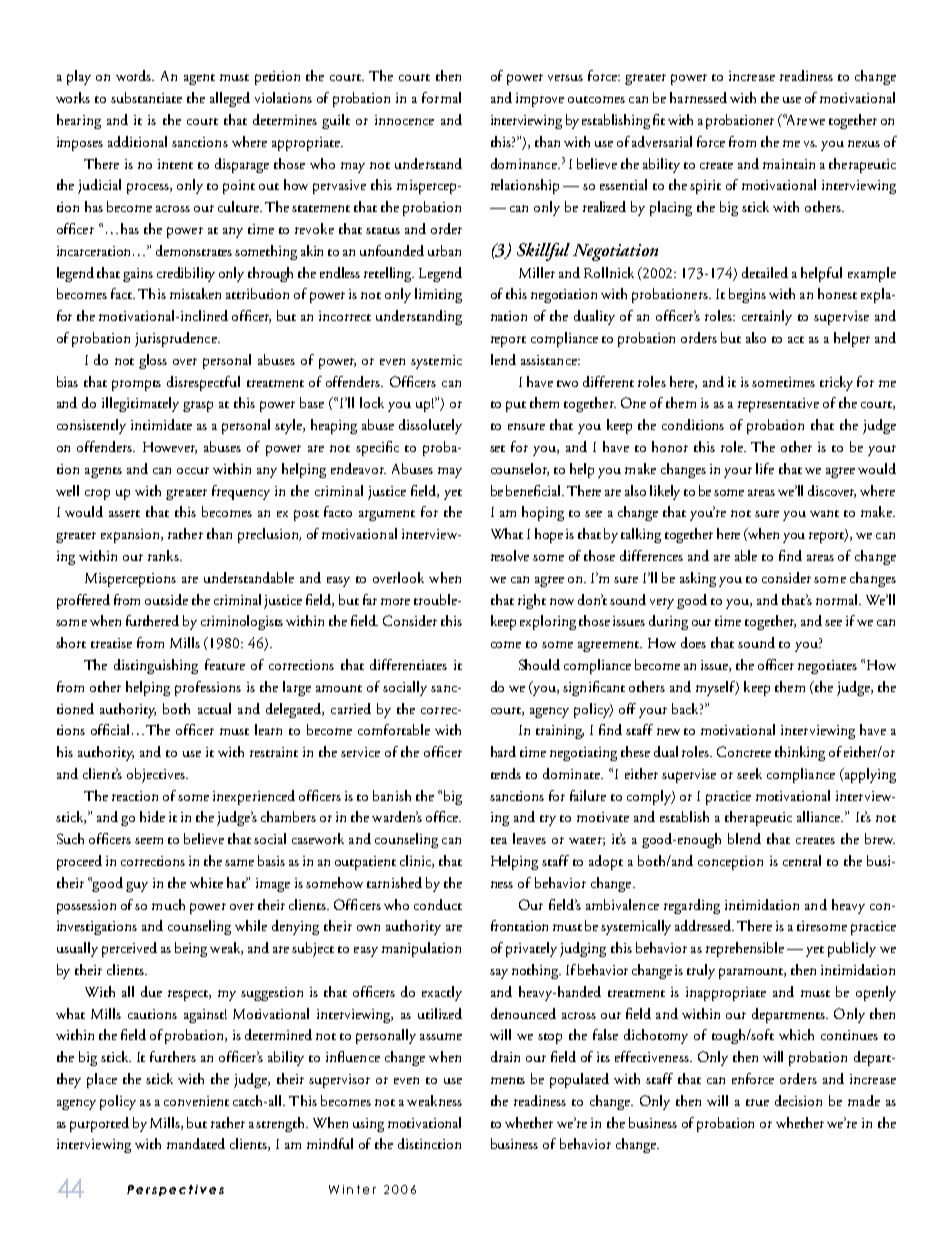  What do you see at coordinates (789, 164) in the document?
I see `maintain` at bounding box center [789, 164].
